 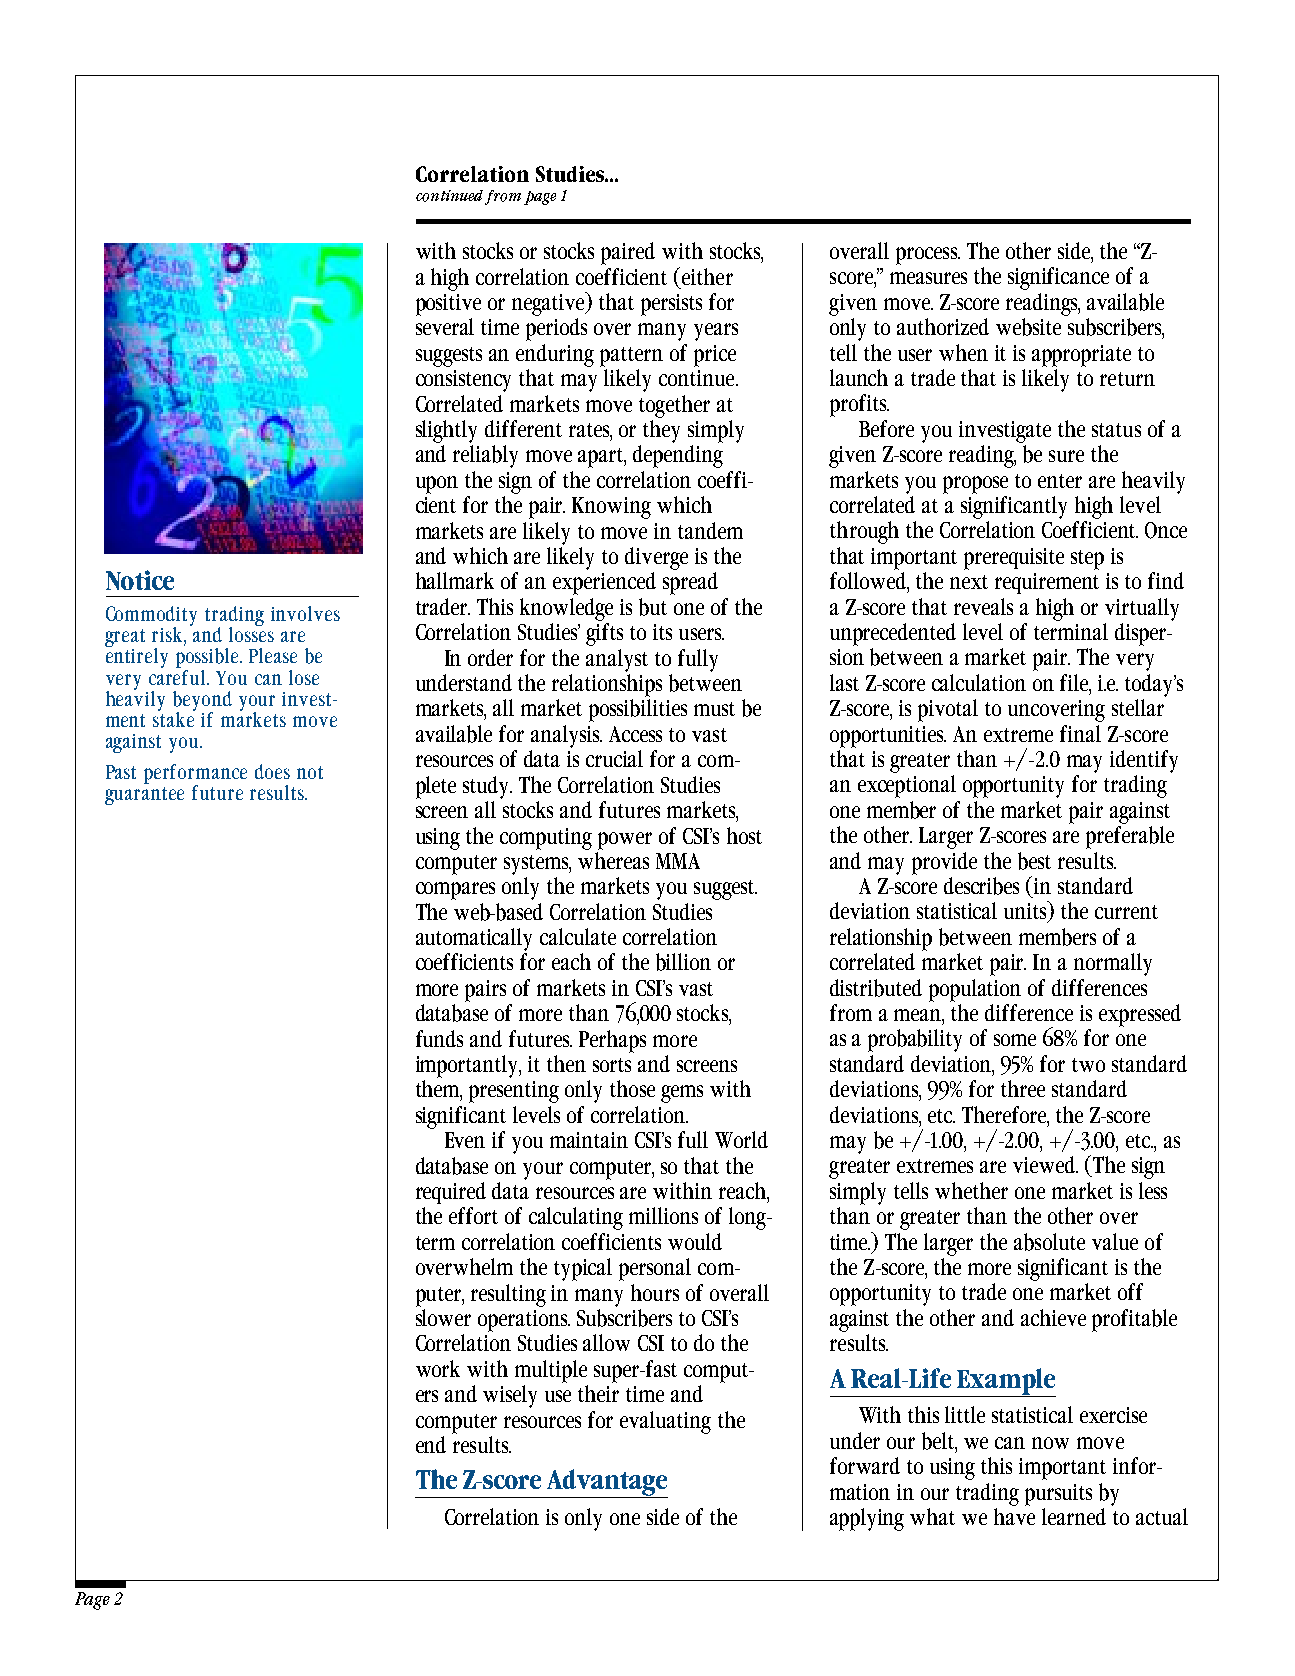 I want to click on personal, so click(x=655, y=1269).
